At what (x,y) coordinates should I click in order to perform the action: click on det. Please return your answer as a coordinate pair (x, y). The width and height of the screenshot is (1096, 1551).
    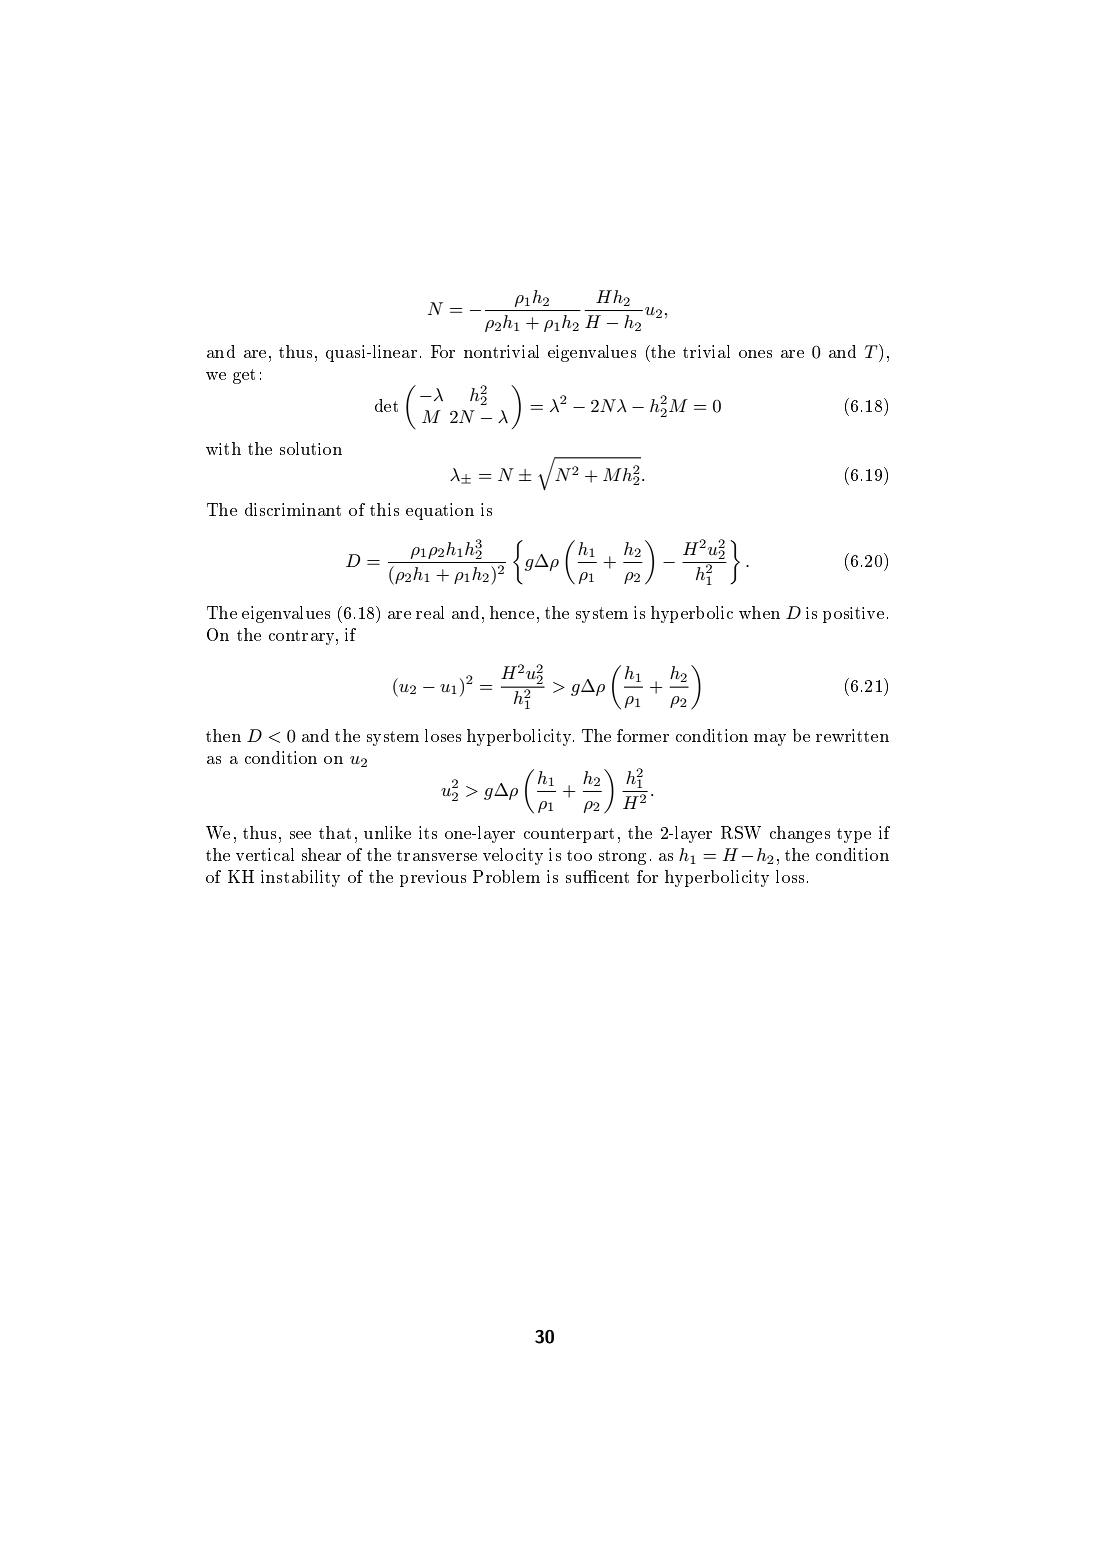
    Looking at the image, I should click on (386, 405).
